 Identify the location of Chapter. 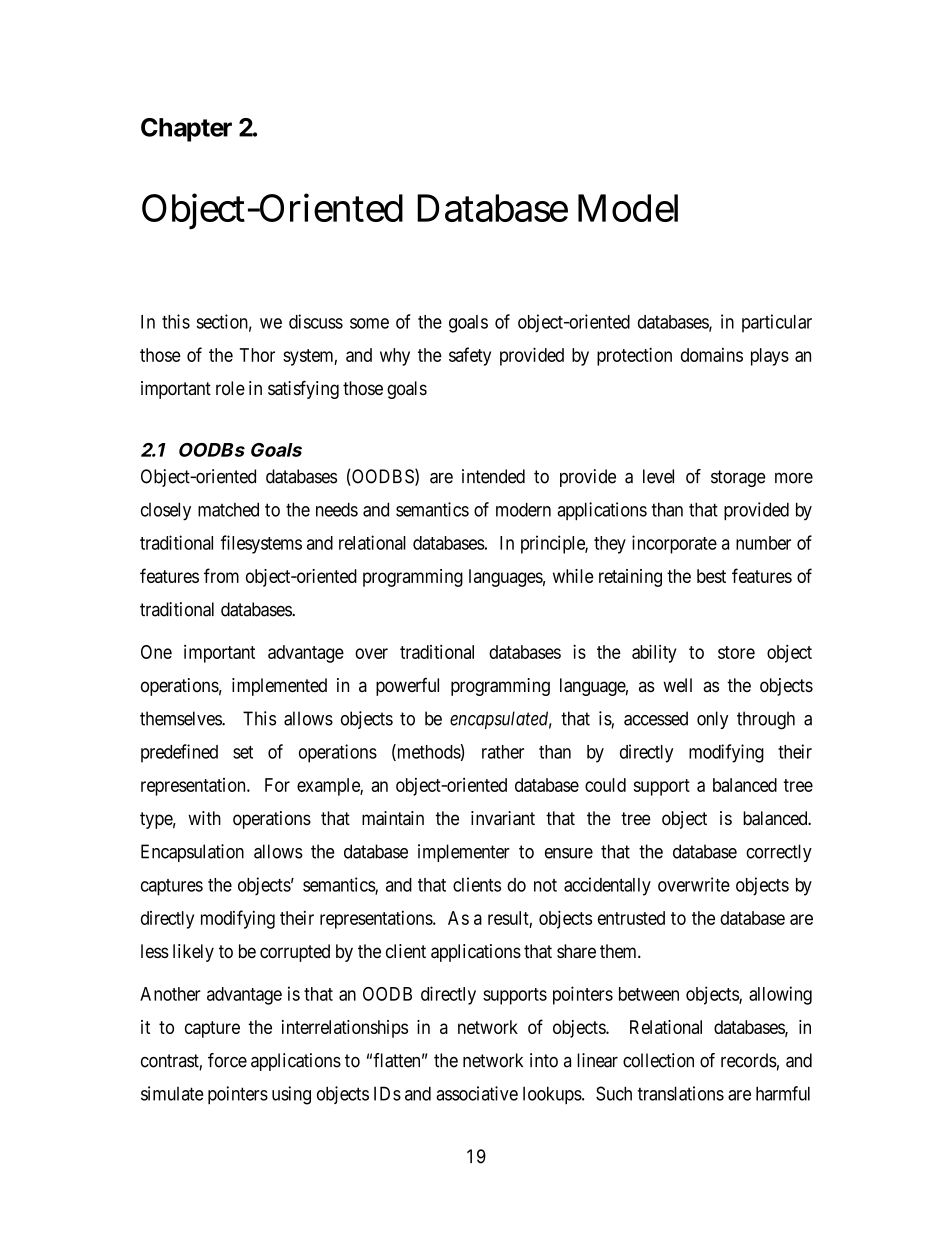
(186, 130).
